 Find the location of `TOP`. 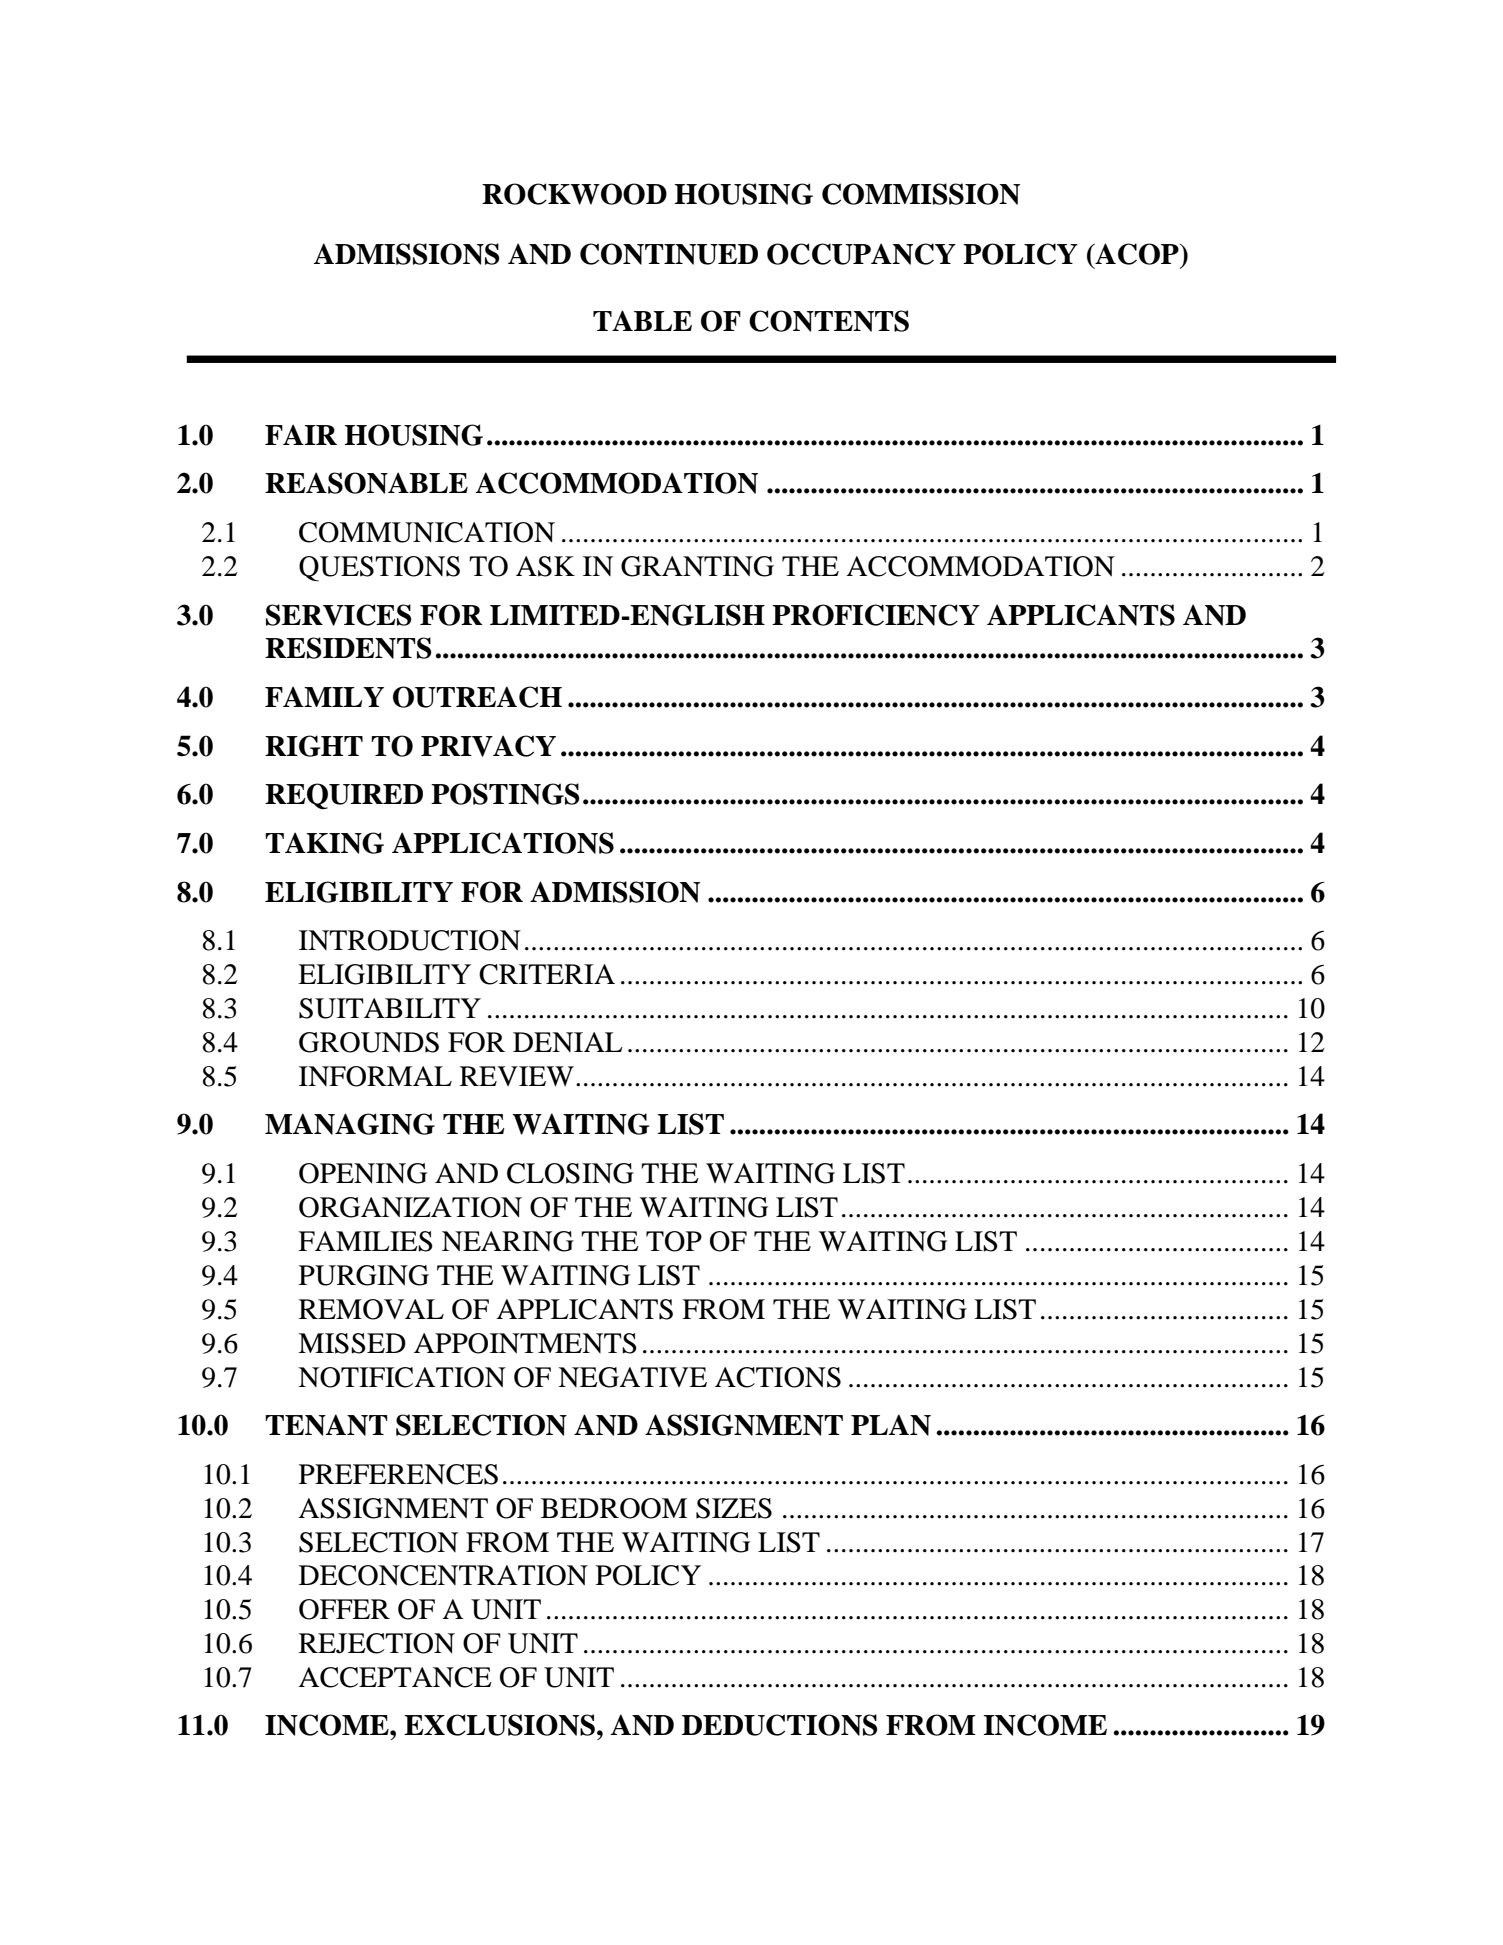

TOP is located at coordinates (674, 1241).
